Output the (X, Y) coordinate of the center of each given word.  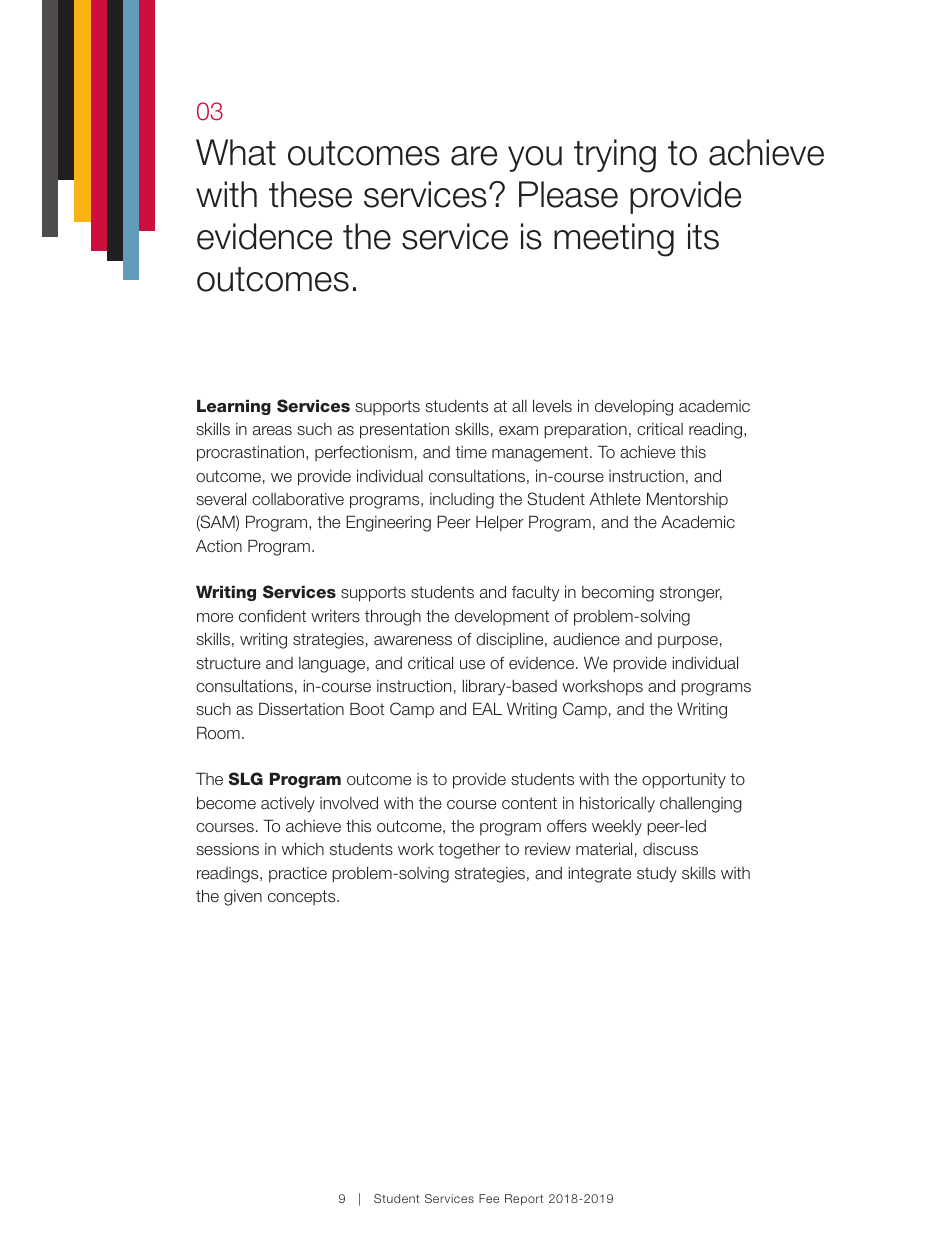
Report (524, 1200)
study (657, 875)
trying (615, 156)
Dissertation (301, 708)
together (469, 851)
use (472, 665)
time (471, 452)
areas (272, 431)
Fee (489, 1198)
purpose (688, 642)
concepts (303, 897)
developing (634, 407)
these (310, 194)
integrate (600, 875)
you (535, 159)
